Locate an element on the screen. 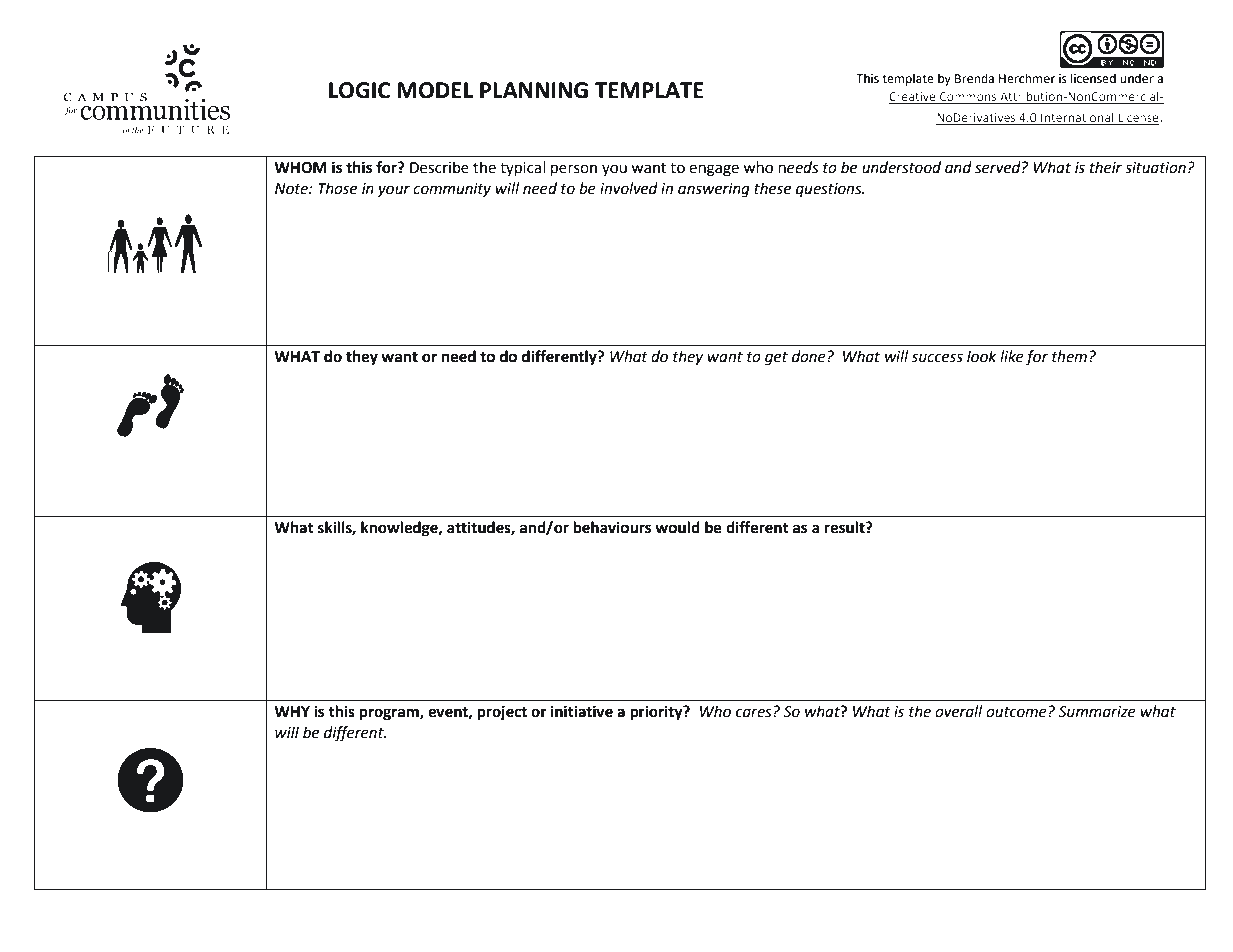 The image size is (1233, 952). outcome is located at coordinates (1017, 712).
